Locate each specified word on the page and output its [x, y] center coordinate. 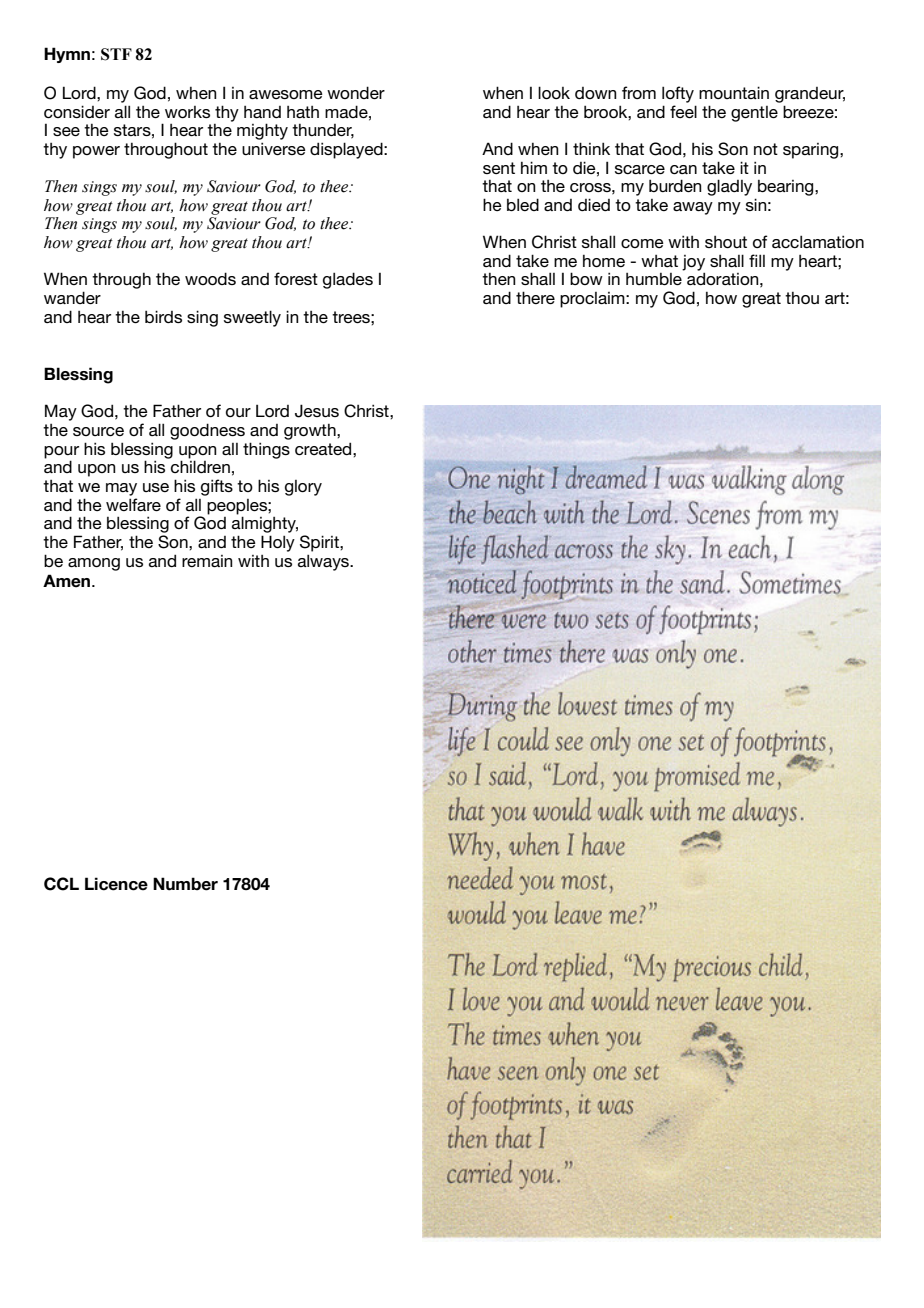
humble [654, 279]
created [324, 448]
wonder [356, 92]
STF [116, 54]
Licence [116, 884]
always [324, 562]
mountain [734, 92]
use [156, 487]
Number [185, 884]
